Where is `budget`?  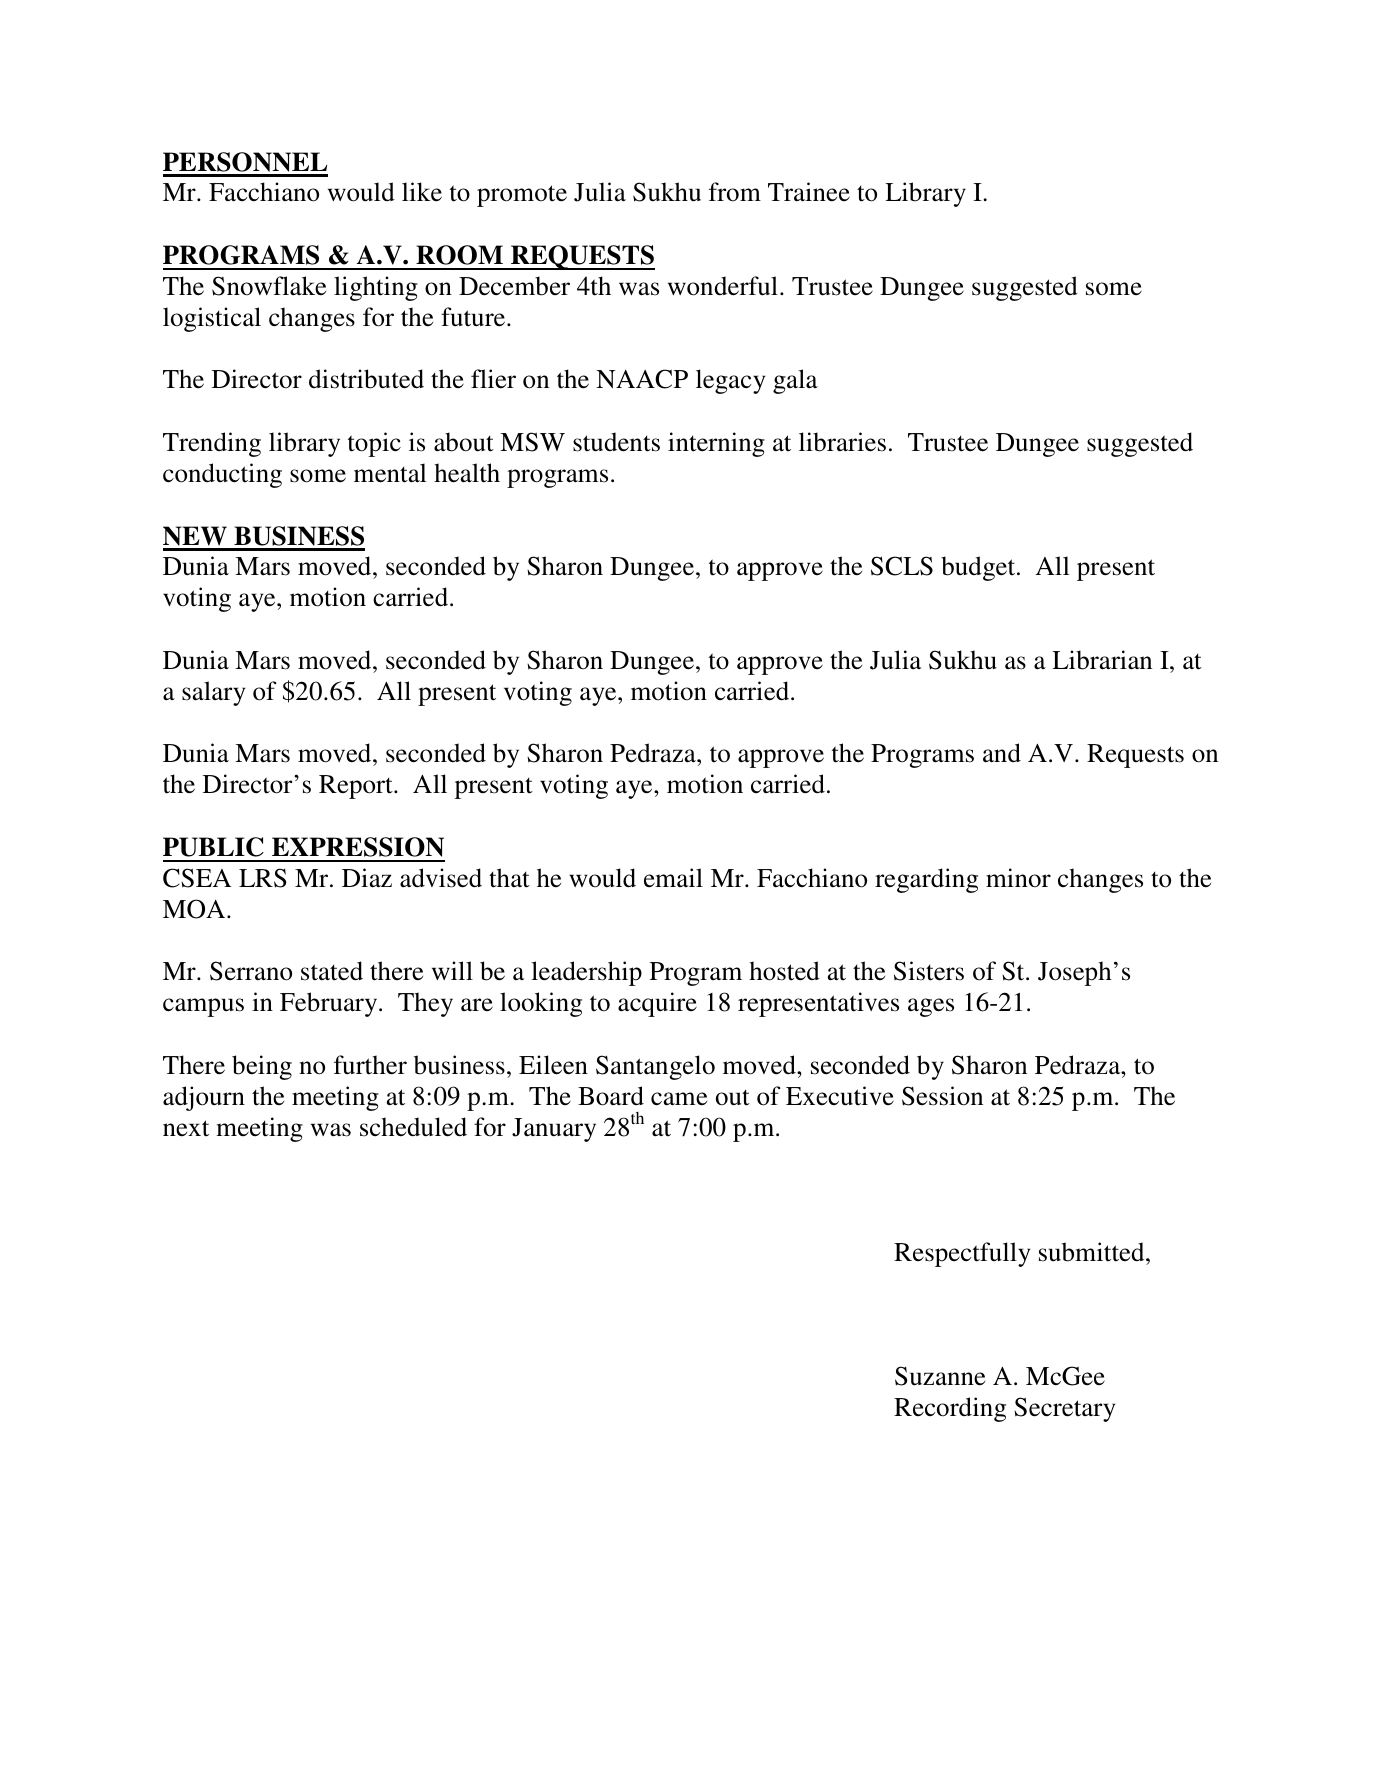 budget is located at coordinates (979, 568).
